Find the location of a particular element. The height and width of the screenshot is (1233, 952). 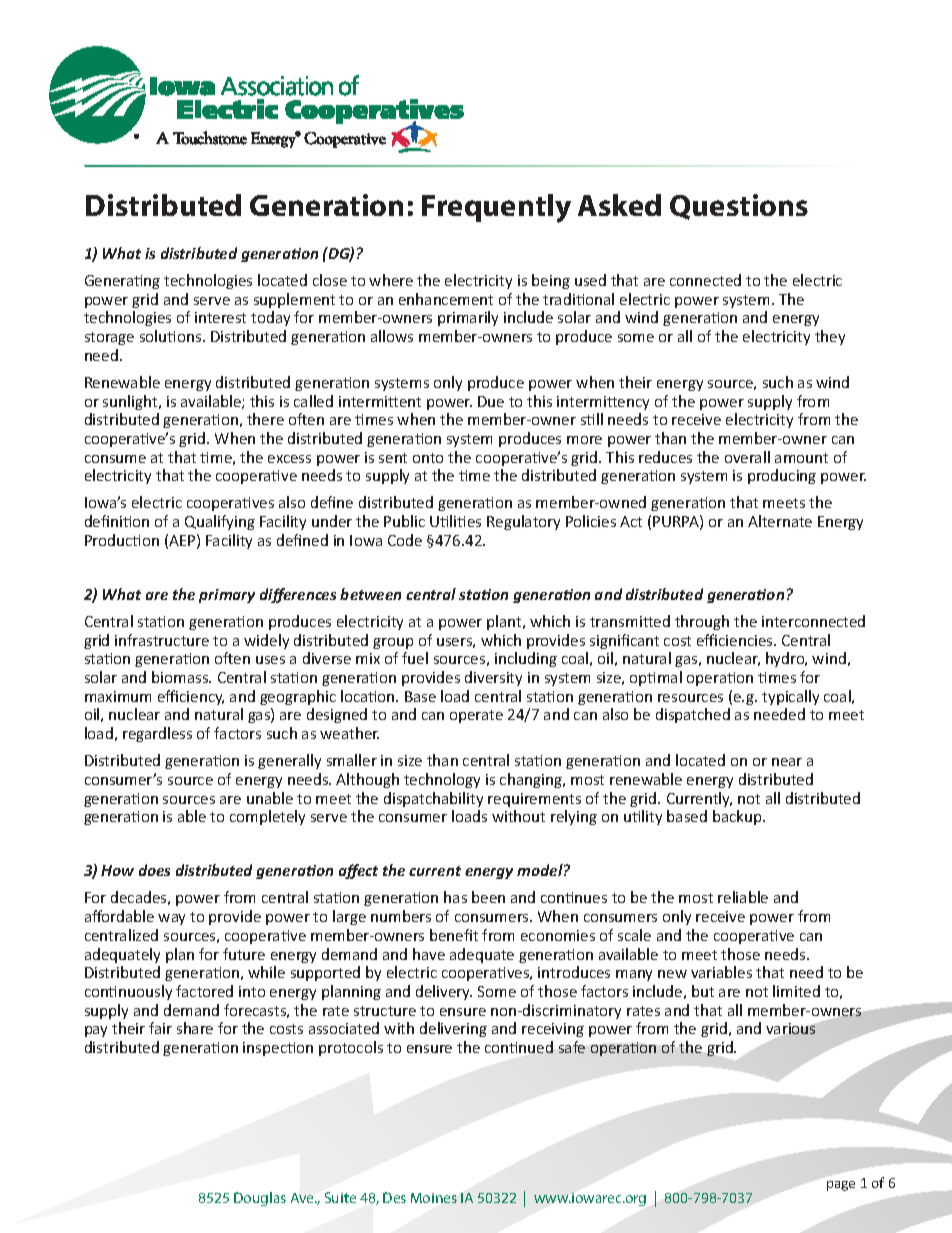

page is located at coordinates (841, 1186).
